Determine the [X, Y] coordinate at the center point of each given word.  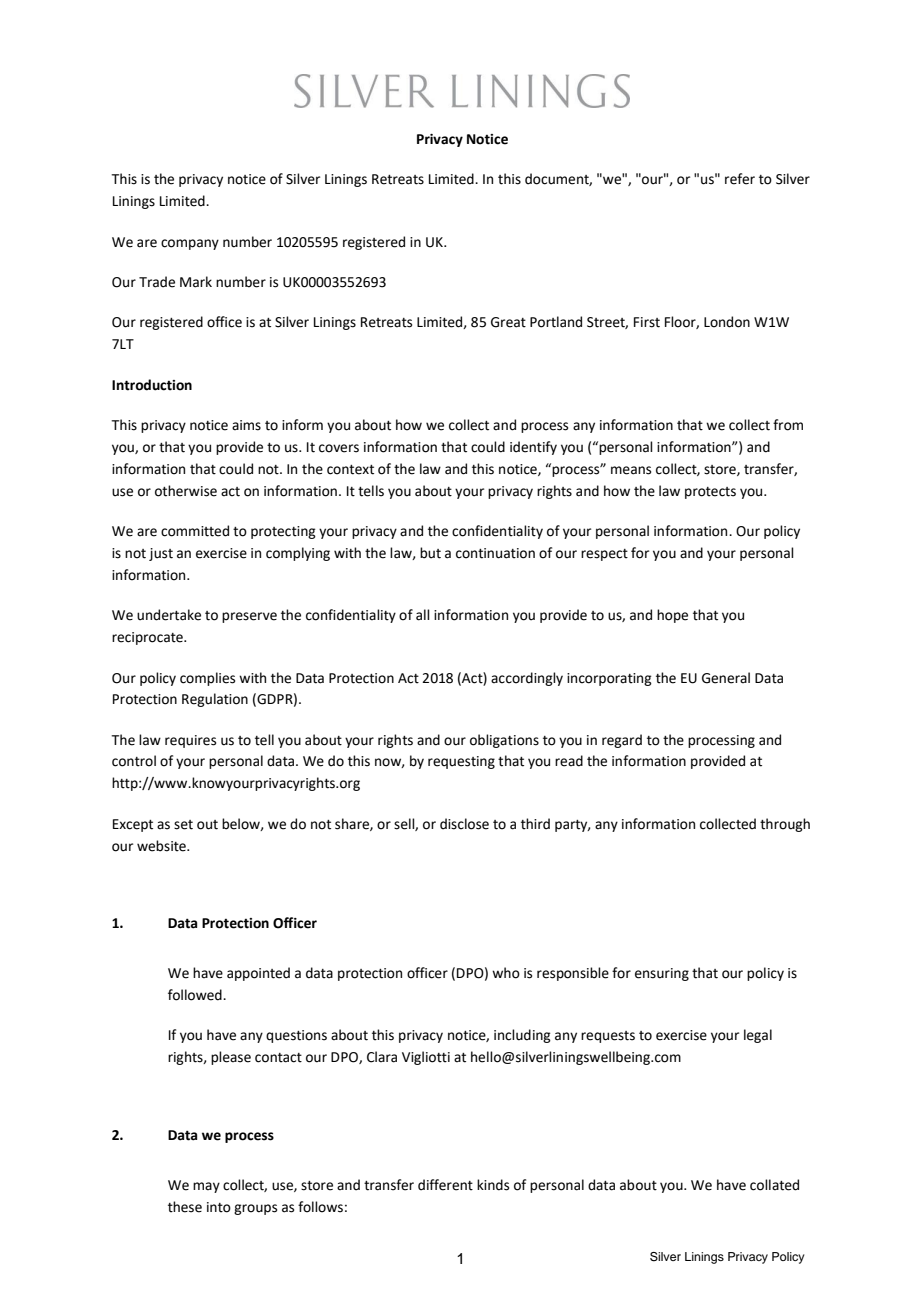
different [445, 1185]
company [190, 244]
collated [774, 1185]
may [206, 1187]
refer [740, 179]
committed [195, 531]
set [183, 825]
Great [508, 322]
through [785, 825]
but [430, 553]
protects [710, 493]
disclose [464, 824]
